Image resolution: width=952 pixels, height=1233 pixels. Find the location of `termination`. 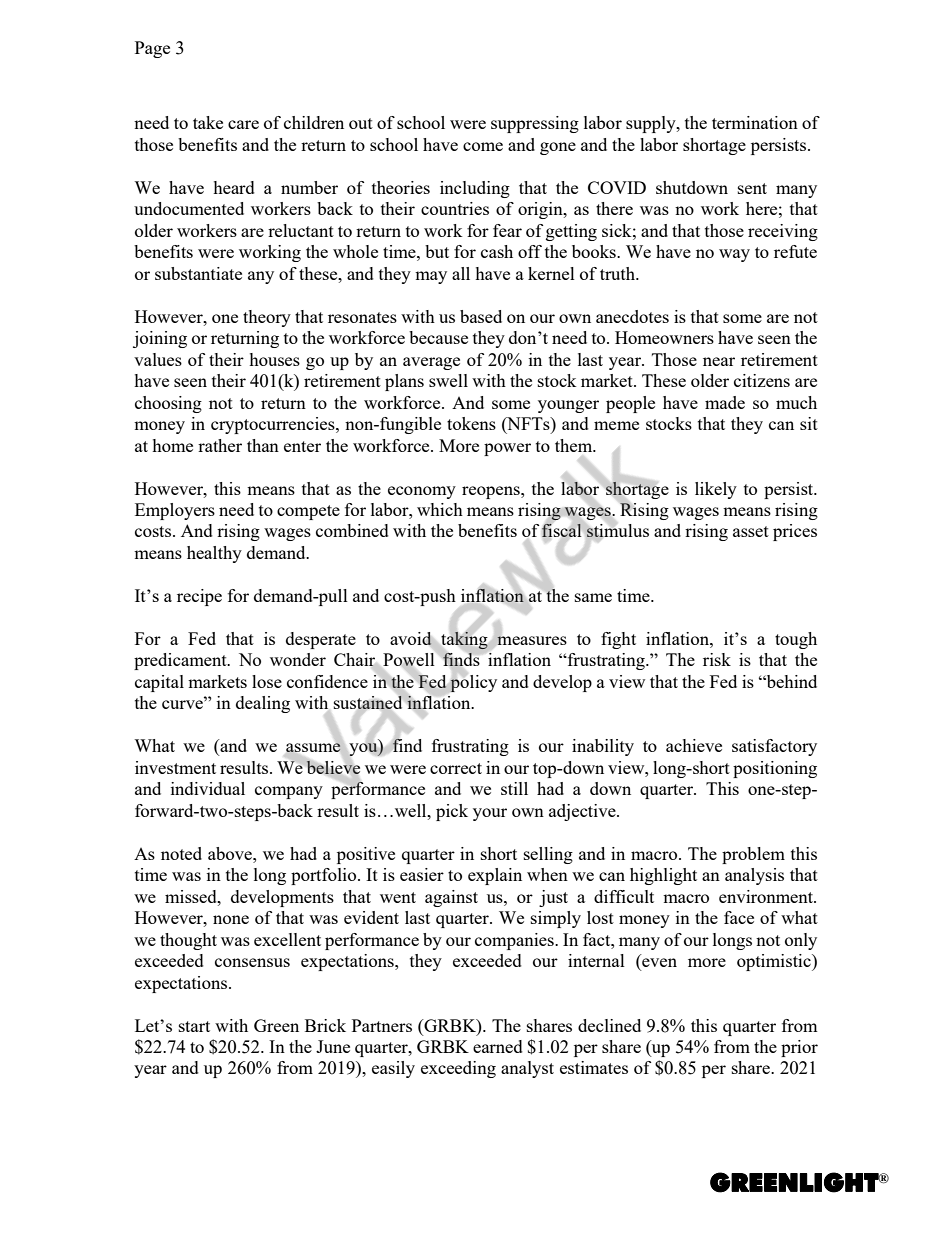

termination is located at coordinates (755, 122).
